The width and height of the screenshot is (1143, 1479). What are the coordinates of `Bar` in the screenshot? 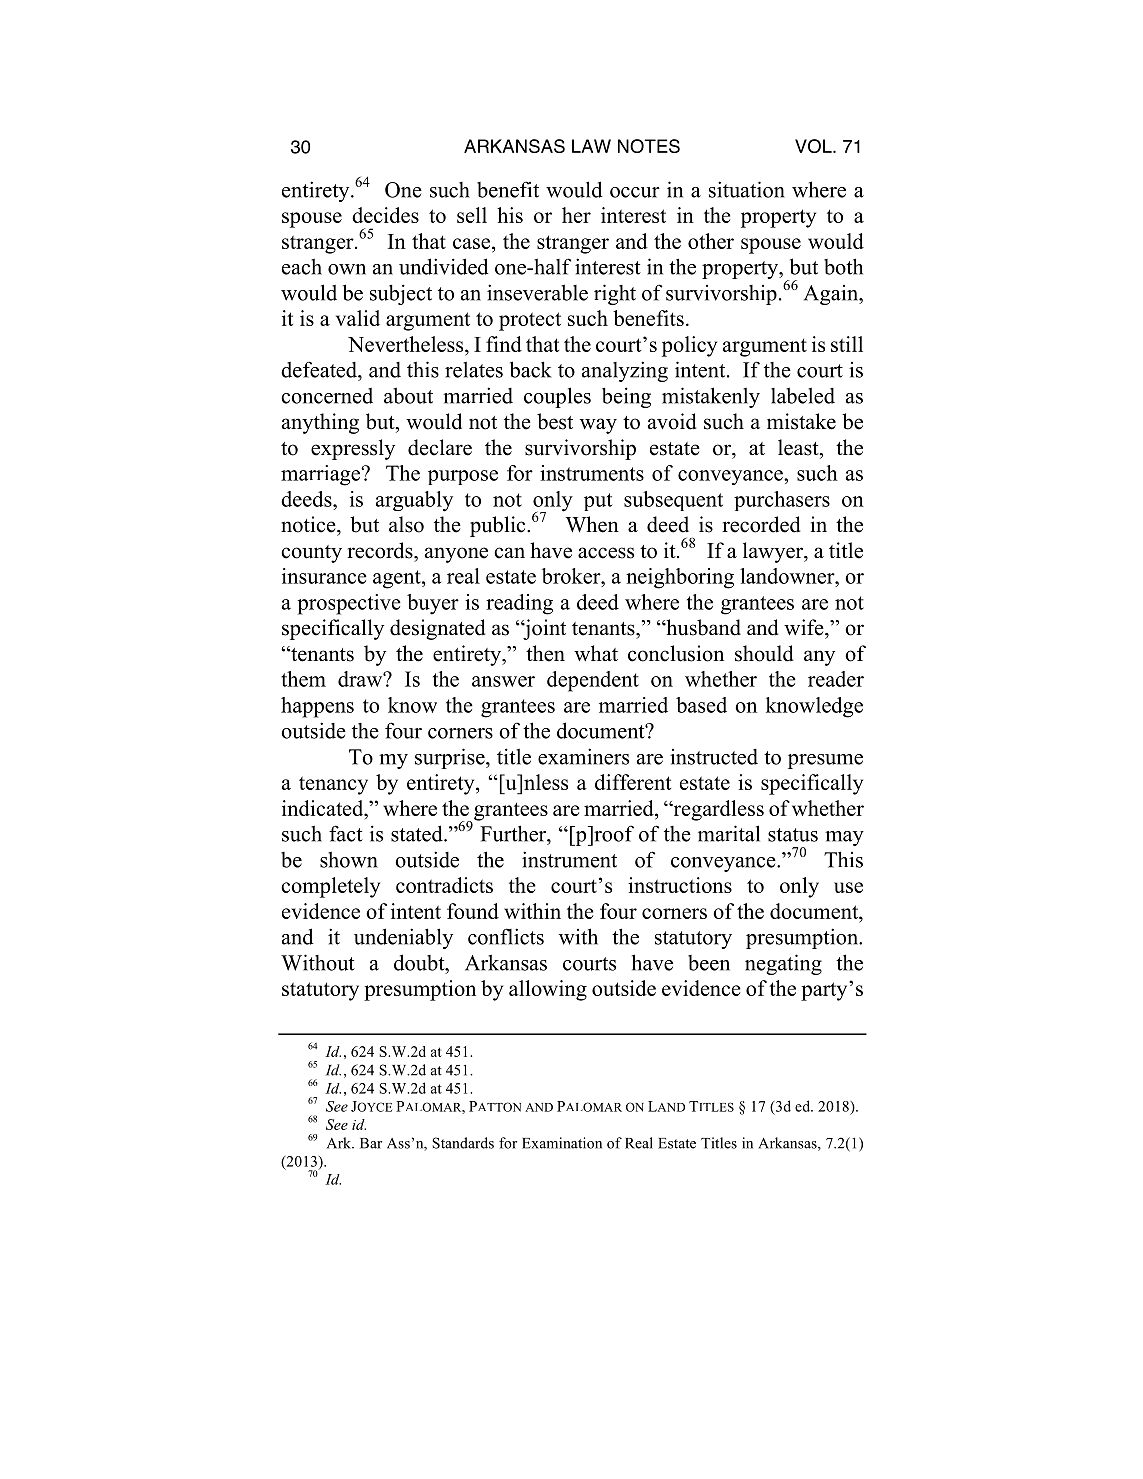 It's located at (371, 1143).
